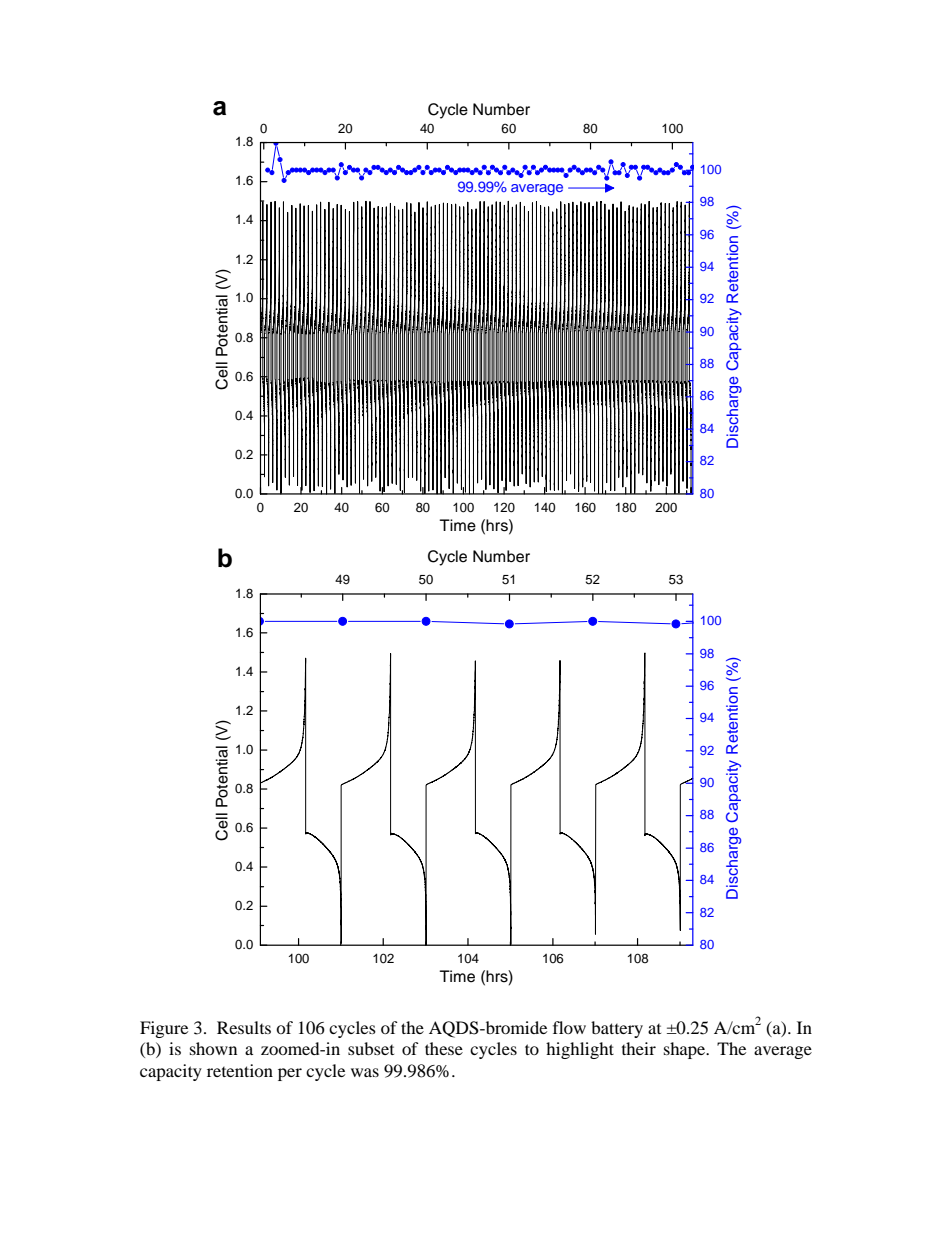 The image size is (952, 1233). What do you see at coordinates (290, 1074) in the screenshot?
I see `per` at bounding box center [290, 1074].
